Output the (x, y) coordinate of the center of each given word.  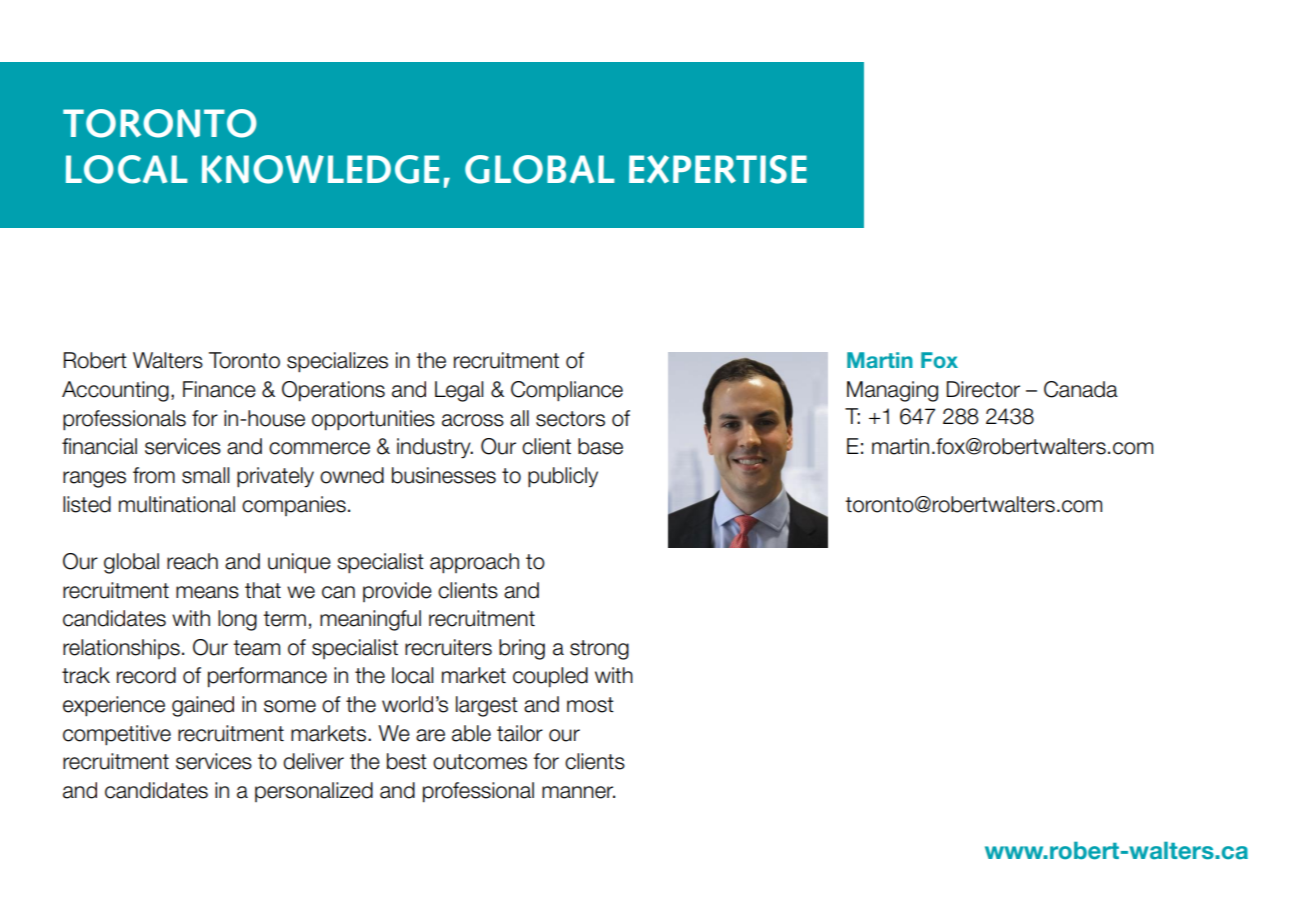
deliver (313, 761)
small (205, 475)
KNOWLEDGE (320, 169)
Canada (1081, 389)
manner (578, 792)
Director (983, 389)
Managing (892, 391)
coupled (550, 677)
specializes (337, 362)
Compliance (567, 391)
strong (599, 650)
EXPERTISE (718, 169)
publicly (563, 477)
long (237, 620)
